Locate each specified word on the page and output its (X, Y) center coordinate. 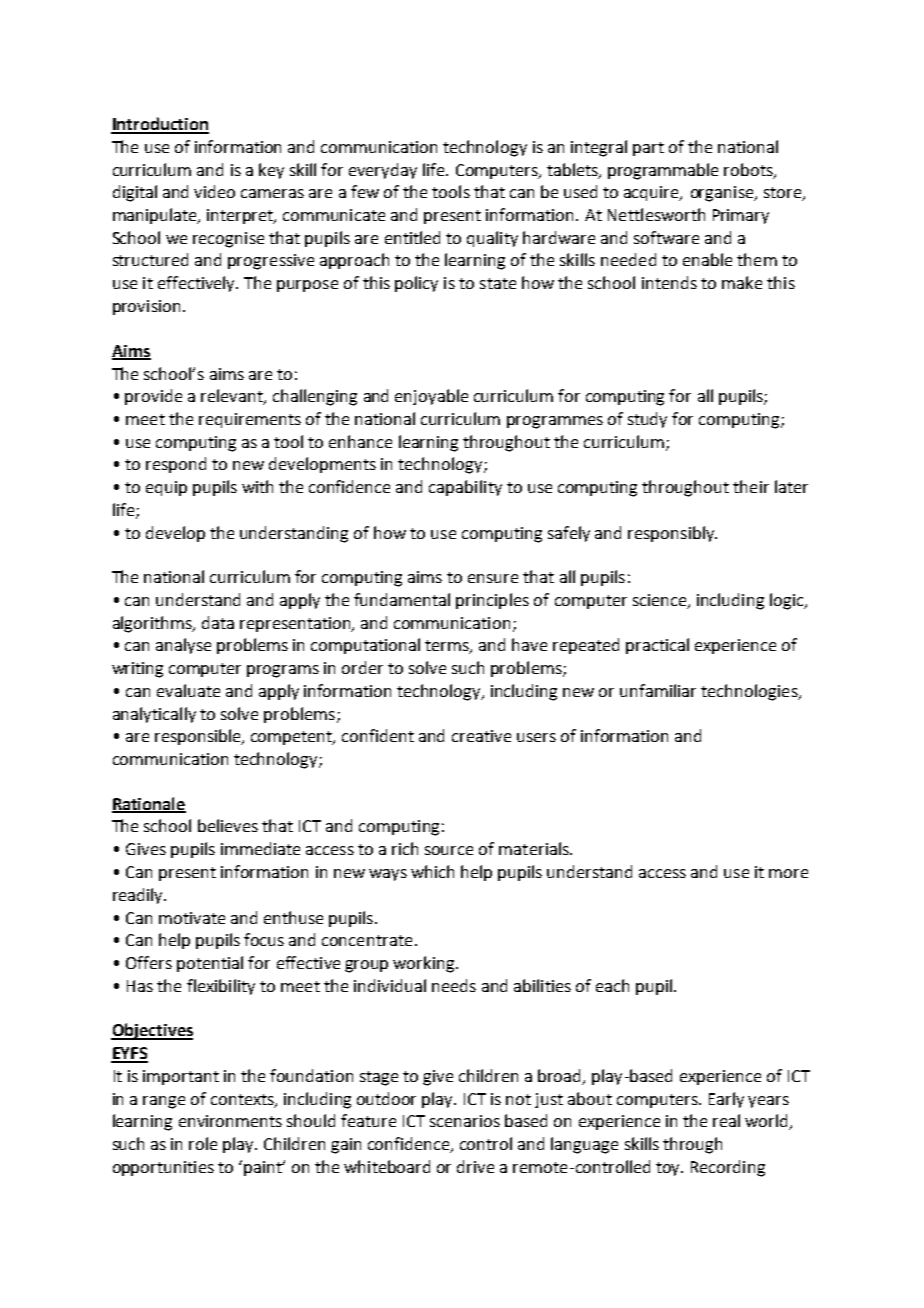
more (788, 873)
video (214, 191)
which (432, 871)
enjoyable (431, 397)
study (647, 420)
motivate (192, 918)
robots (749, 170)
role (203, 1143)
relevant (233, 397)
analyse (183, 646)
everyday (383, 171)
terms (448, 647)
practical (657, 646)
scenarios (465, 1121)
